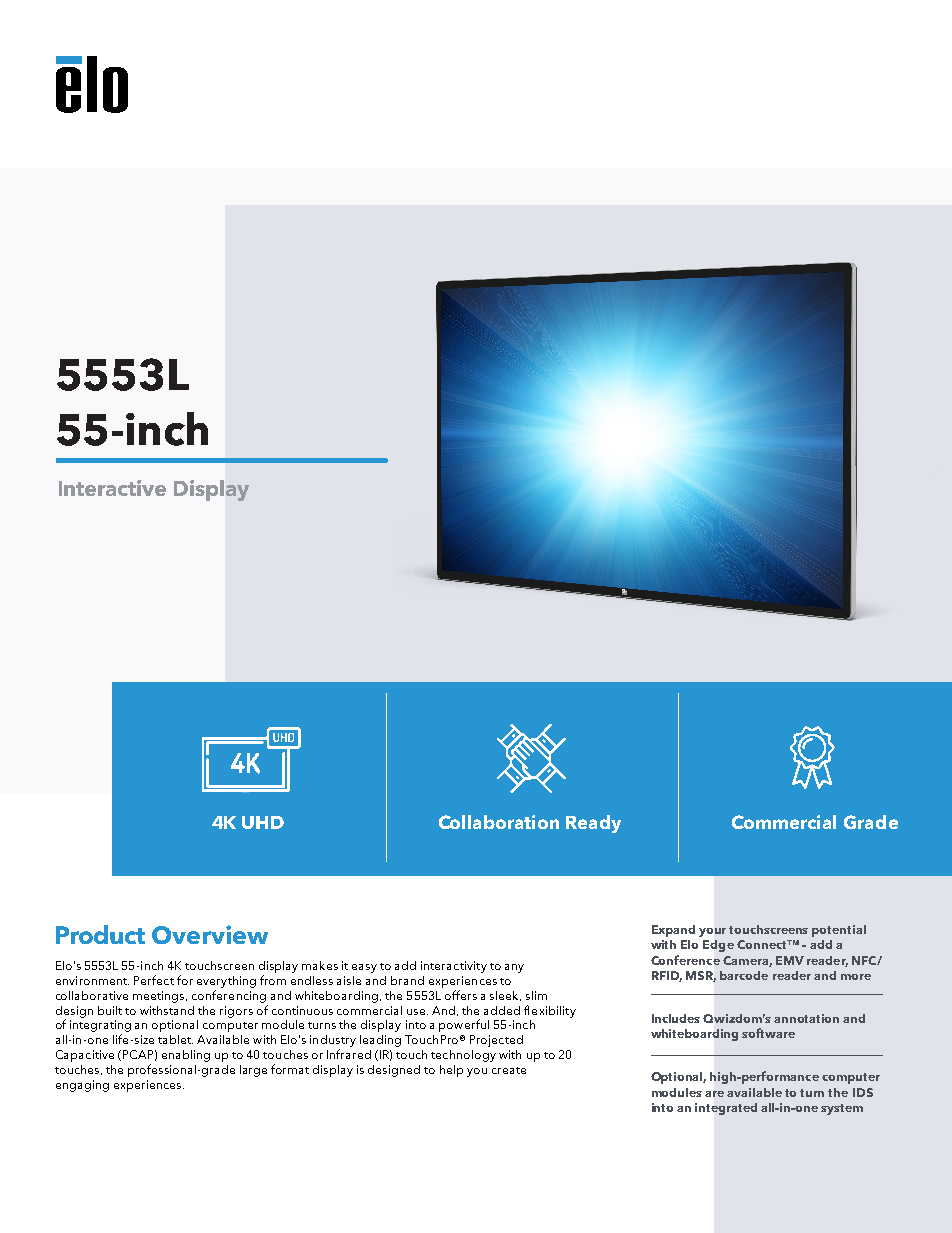 Image resolution: width=952 pixels, height=1233 pixels. What do you see at coordinates (112, 488) in the screenshot?
I see `Interactive` at bounding box center [112, 488].
